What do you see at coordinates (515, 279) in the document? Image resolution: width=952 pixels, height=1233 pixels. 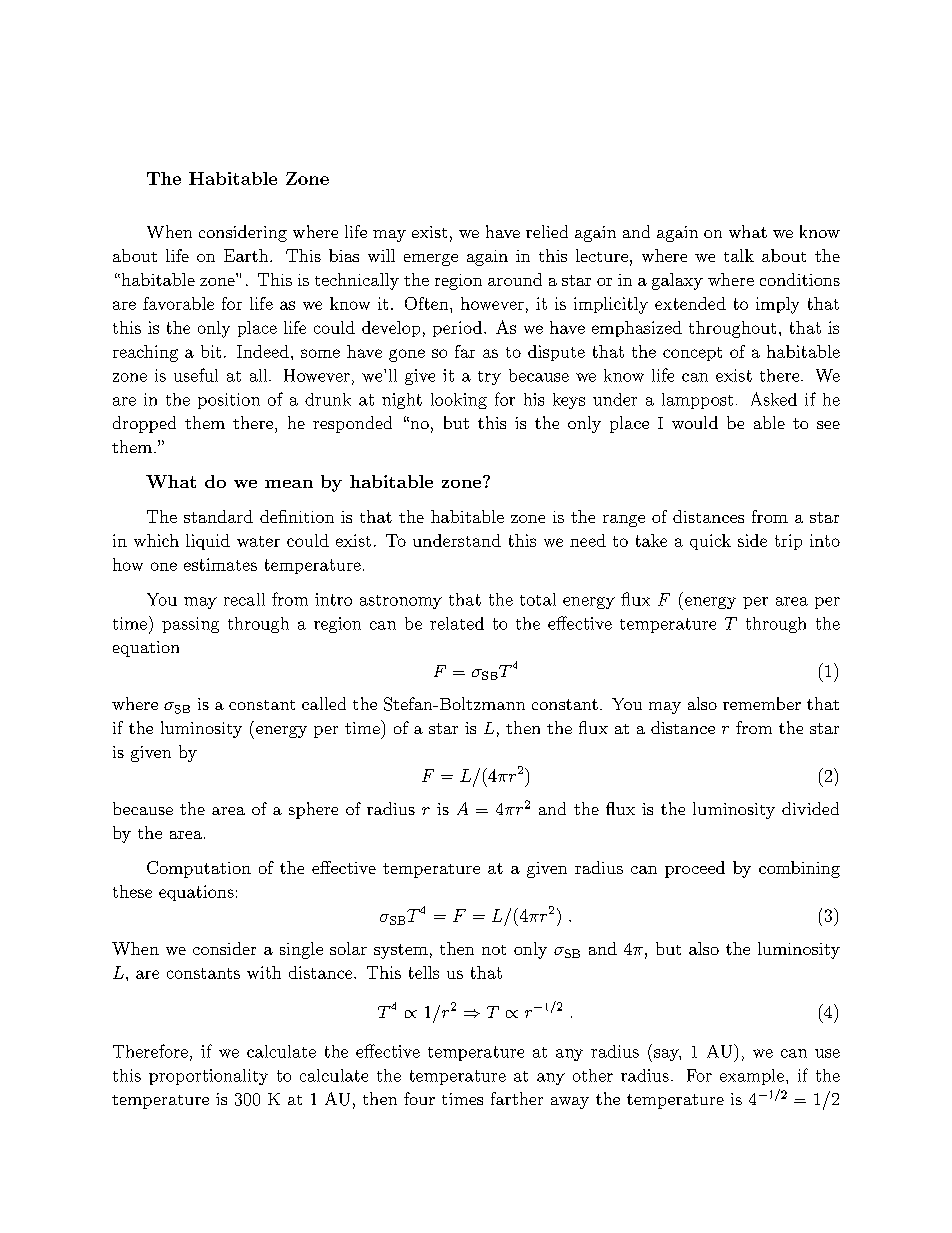 I see `around` at bounding box center [515, 279].
